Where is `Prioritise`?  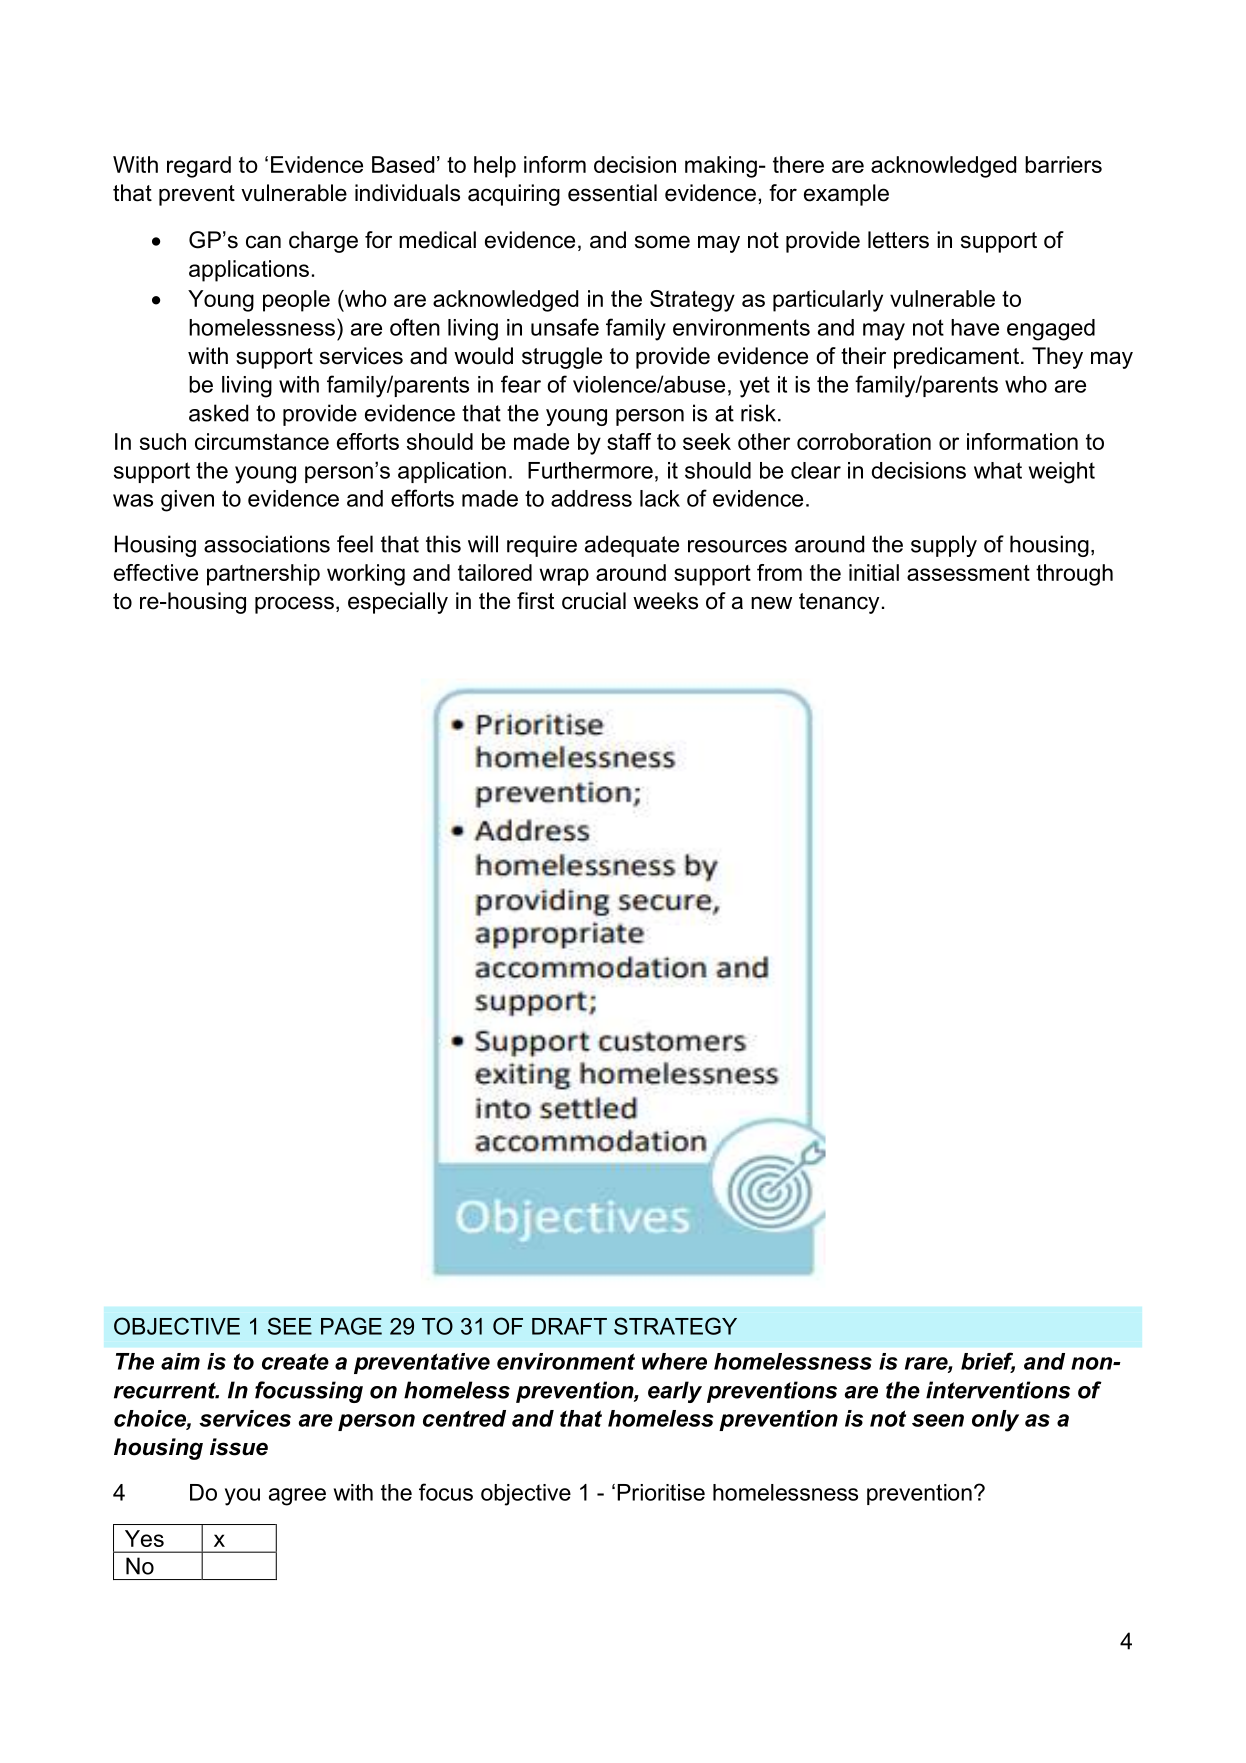
Prioritise is located at coordinates (661, 1492).
